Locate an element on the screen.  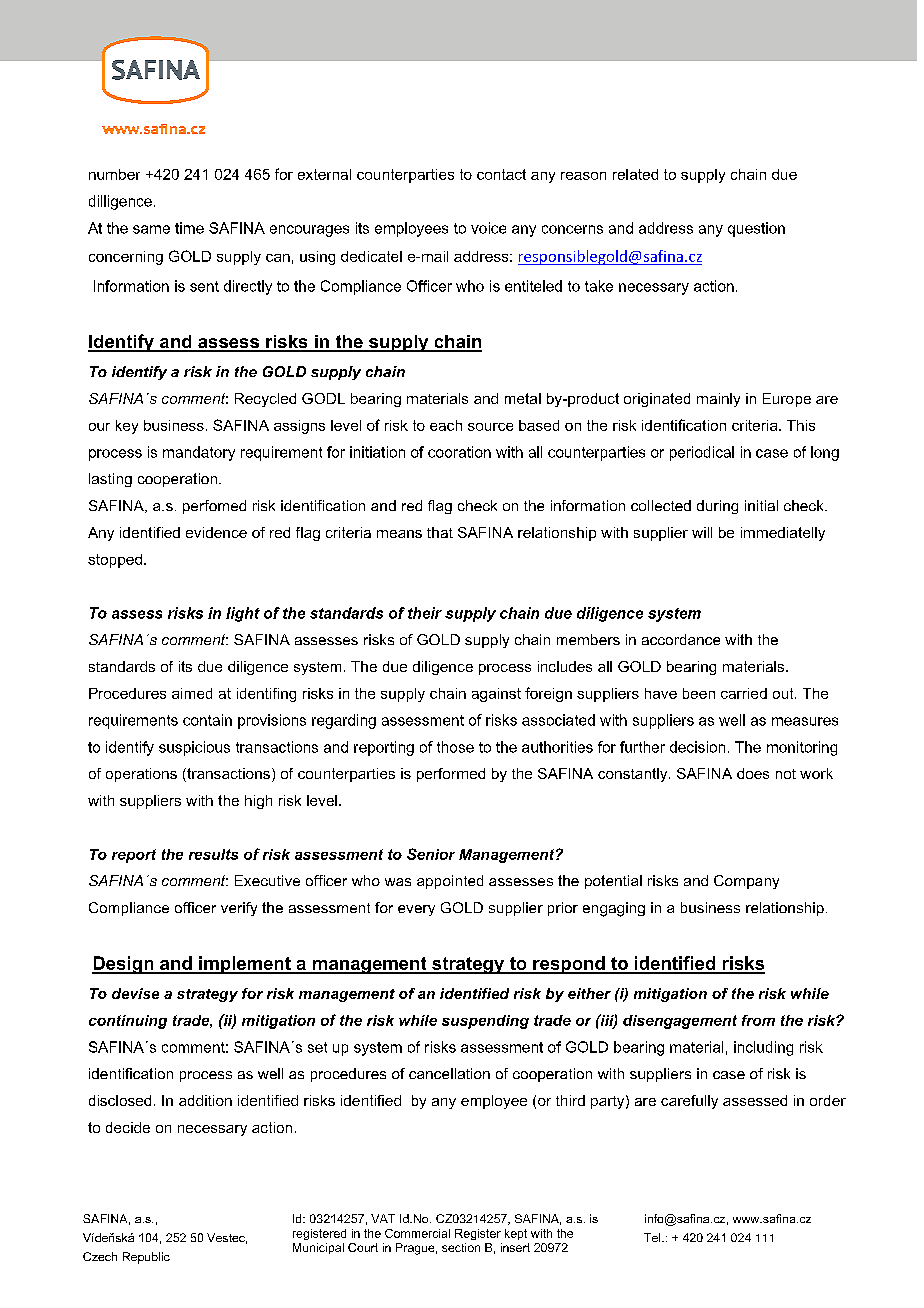
time is located at coordinates (189, 228).
